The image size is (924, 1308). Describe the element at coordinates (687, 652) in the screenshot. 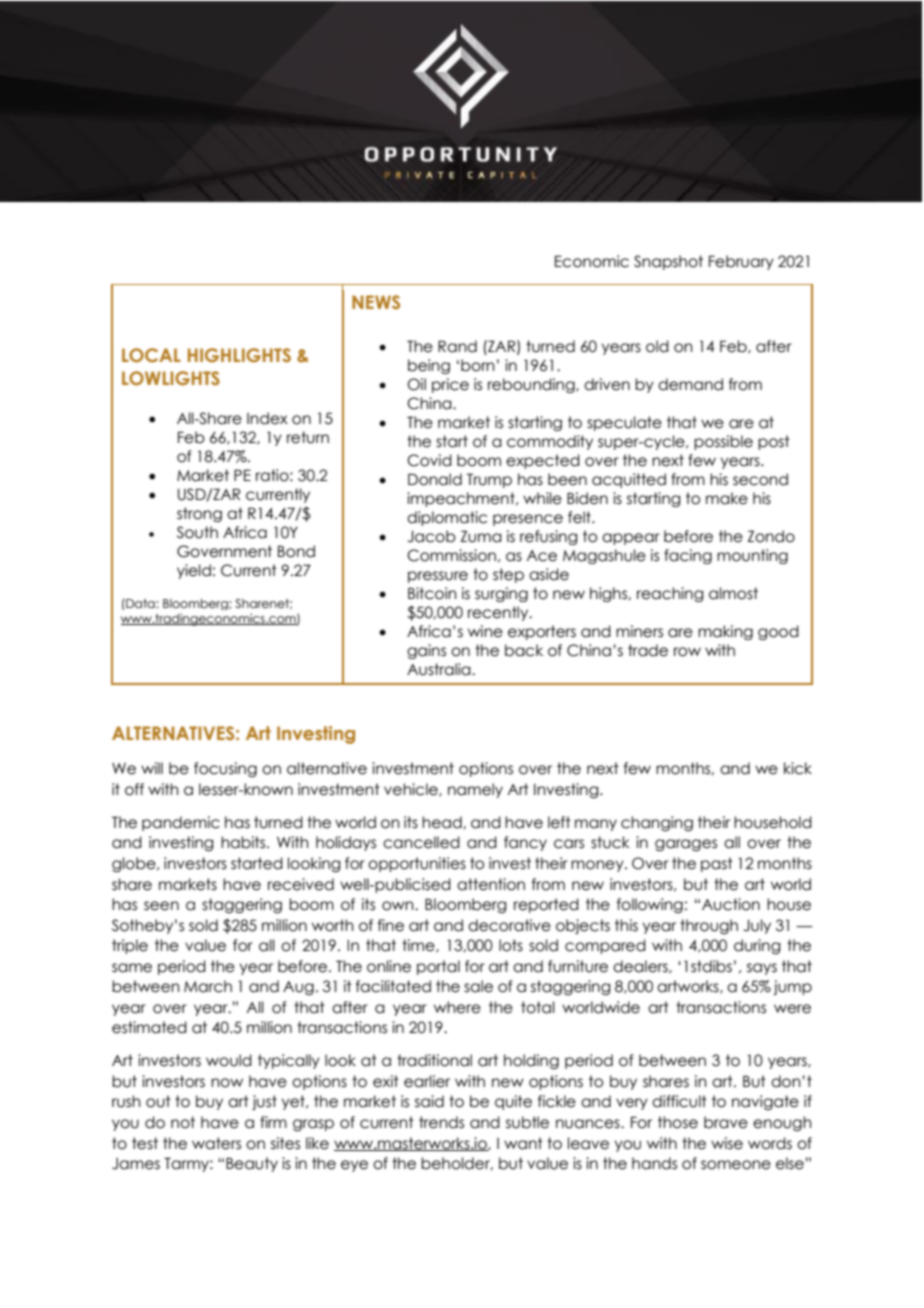

I see `row` at that location.
